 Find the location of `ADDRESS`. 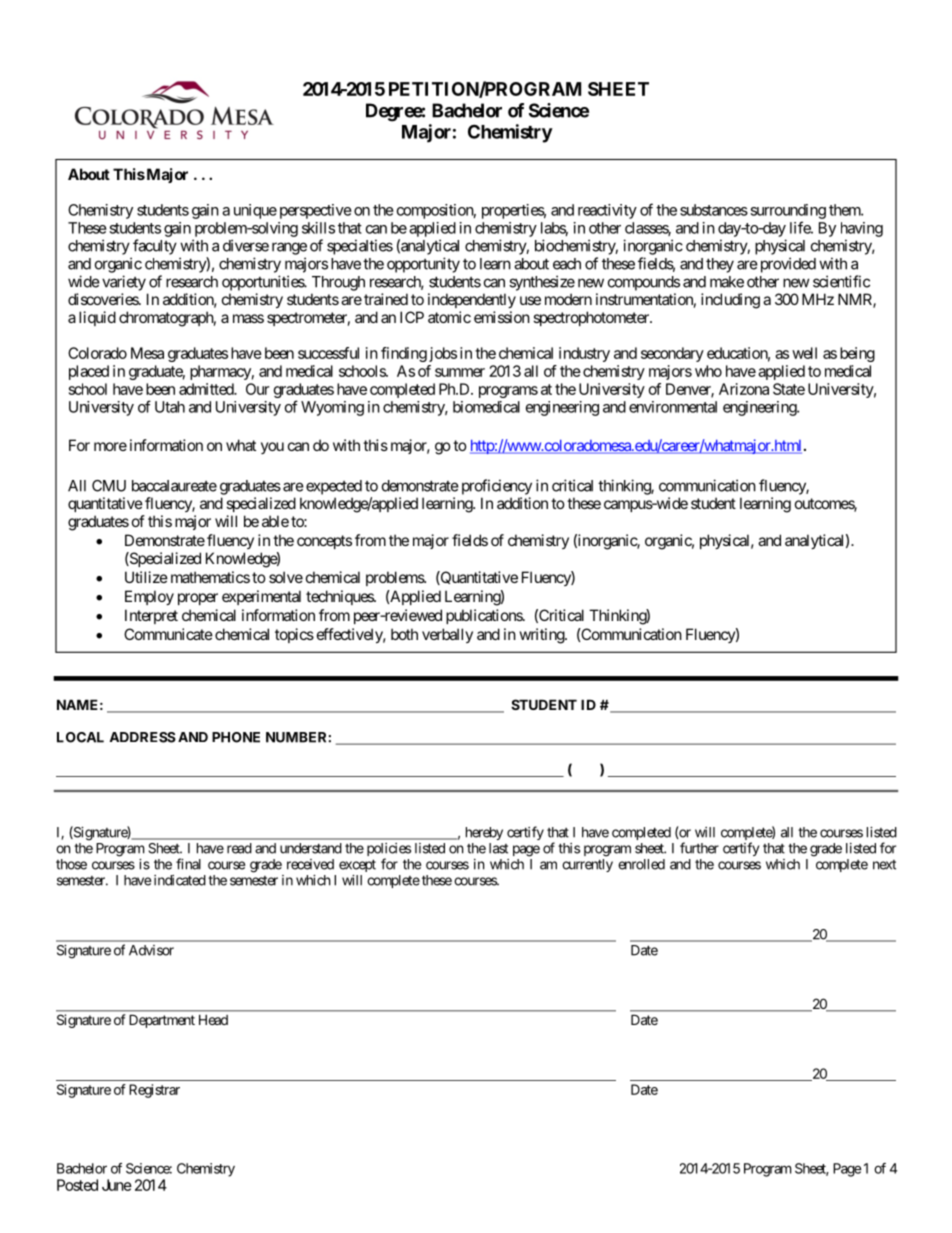

ADDRESS is located at coordinates (143, 737).
